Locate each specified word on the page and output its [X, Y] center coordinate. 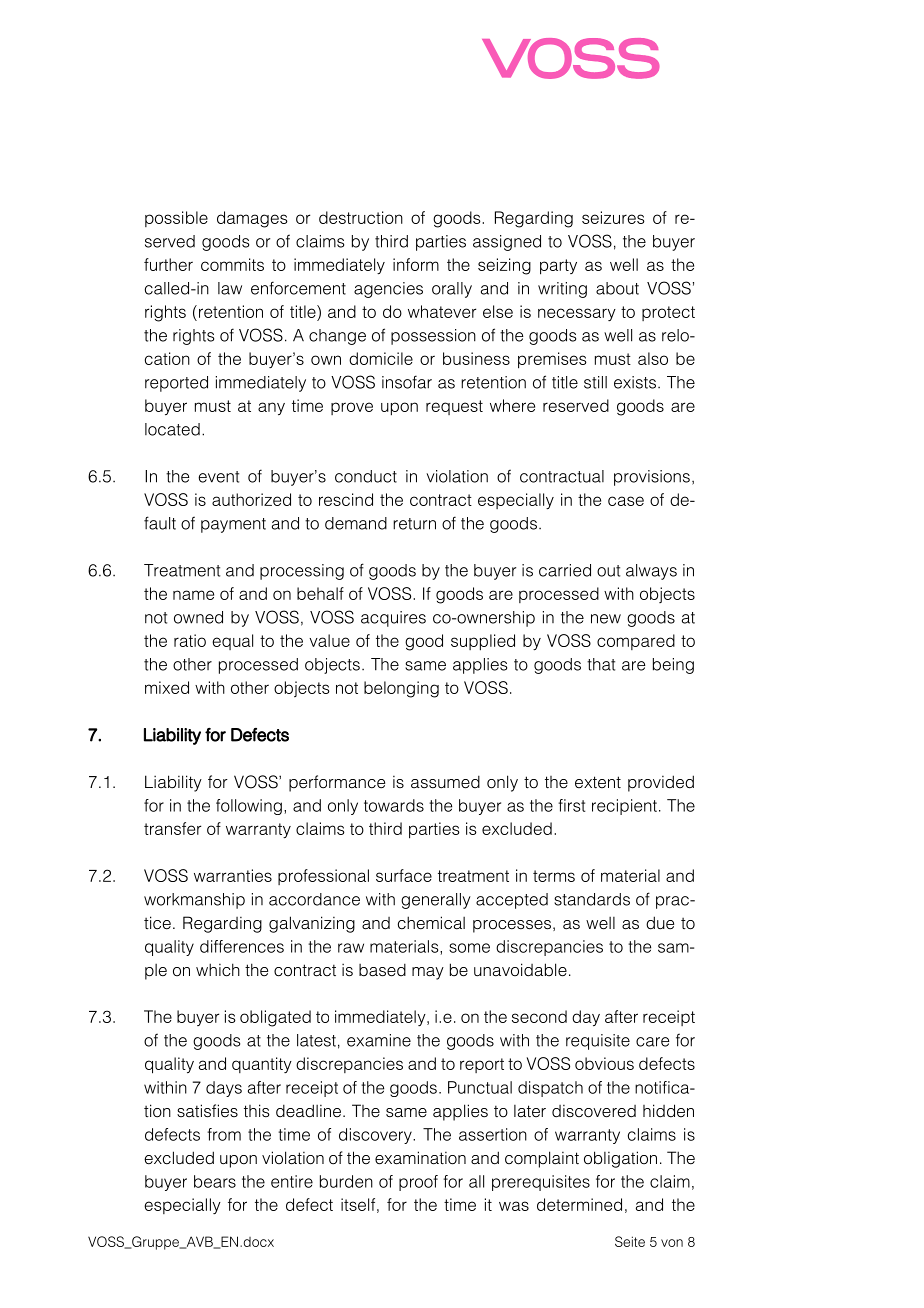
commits [232, 264]
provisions [652, 478]
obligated [275, 1018]
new [606, 619]
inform [416, 264]
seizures [613, 217]
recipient [624, 807]
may [428, 973]
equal [232, 642]
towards [394, 805]
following [249, 807]
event [218, 477]
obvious [604, 1063]
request [454, 407]
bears [215, 1181]
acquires [393, 619]
